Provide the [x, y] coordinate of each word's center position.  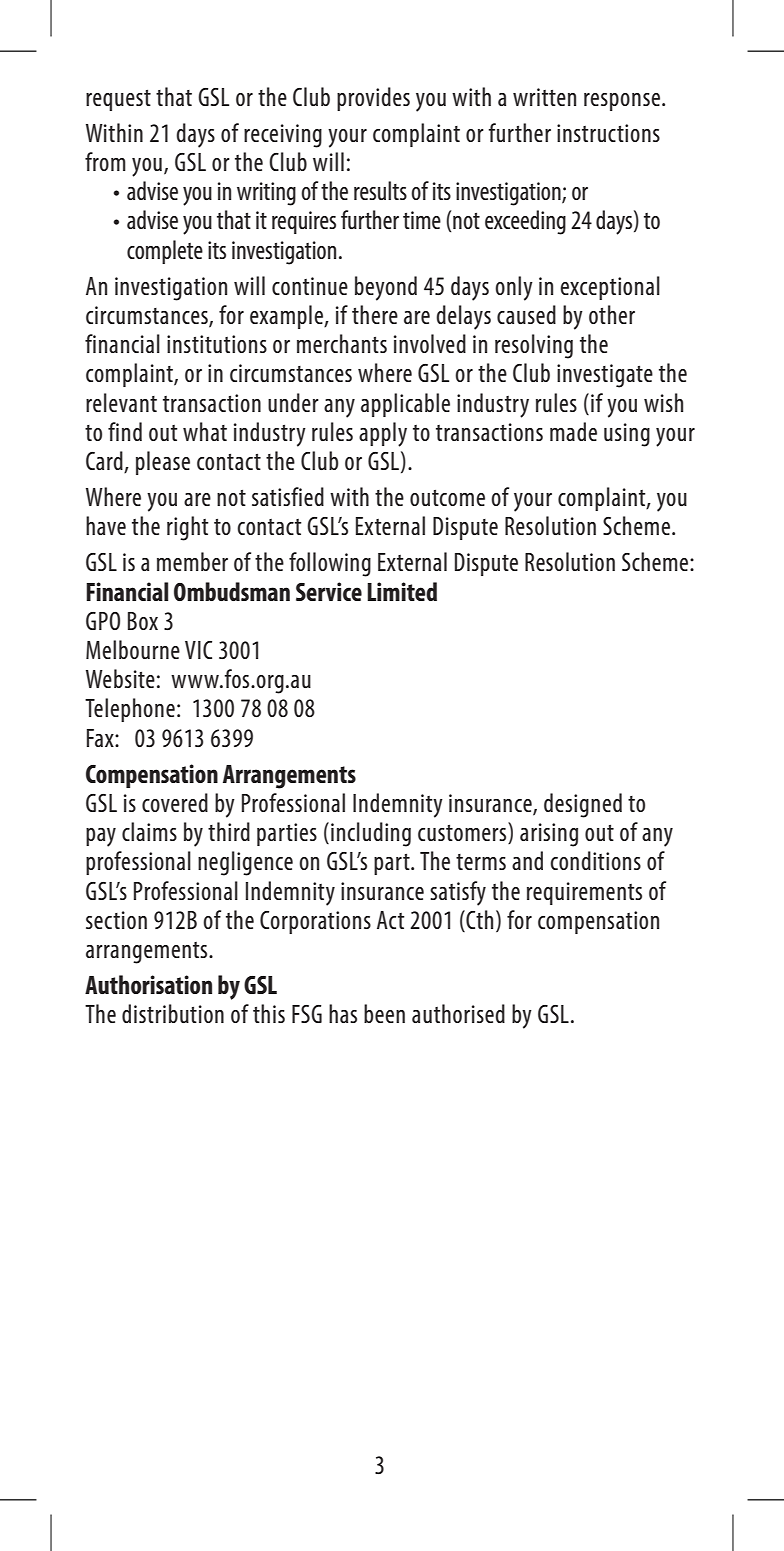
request [118, 100]
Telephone [130, 710]
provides [373, 99]
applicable [405, 405]
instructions [608, 133]
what [205, 431]
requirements [584, 893]
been [384, 1013]
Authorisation [148, 984]
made [573, 431]
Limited [402, 591]
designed [583, 805]
